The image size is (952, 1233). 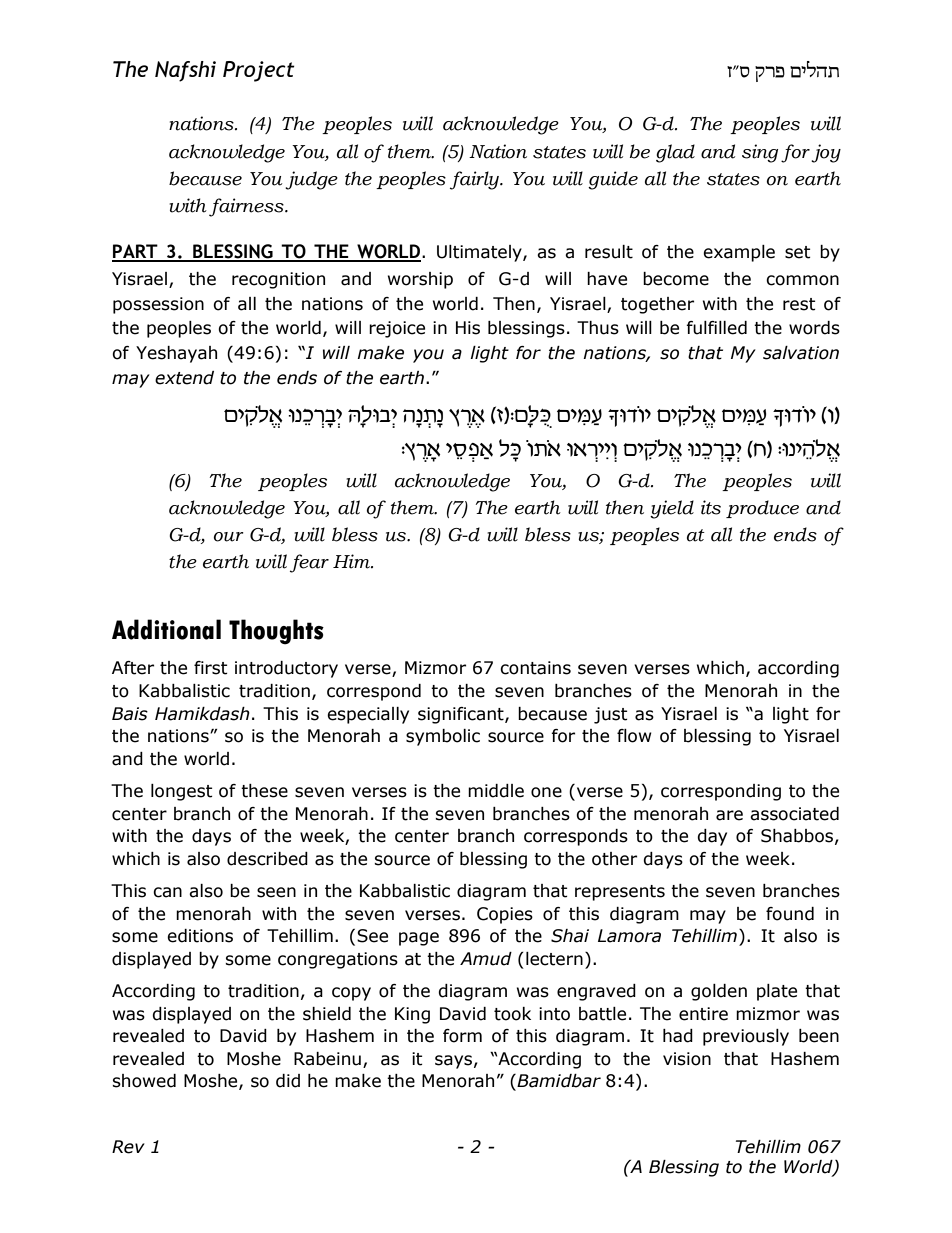 I want to click on showed, so click(x=144, y=1081).
